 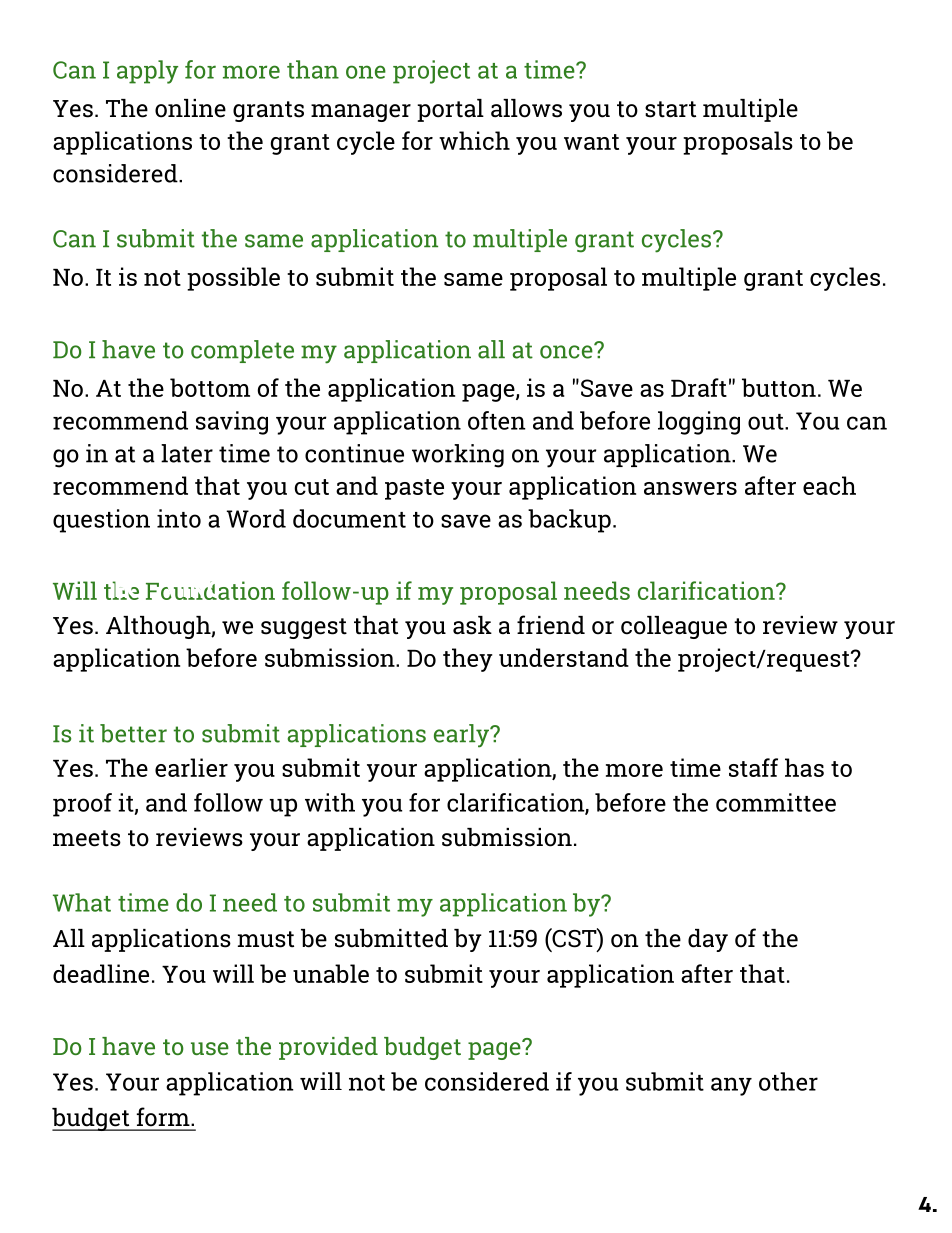 What do you see at coordinates (179, 518) in the document?
I see `into` at bounding box center [179, 518].
